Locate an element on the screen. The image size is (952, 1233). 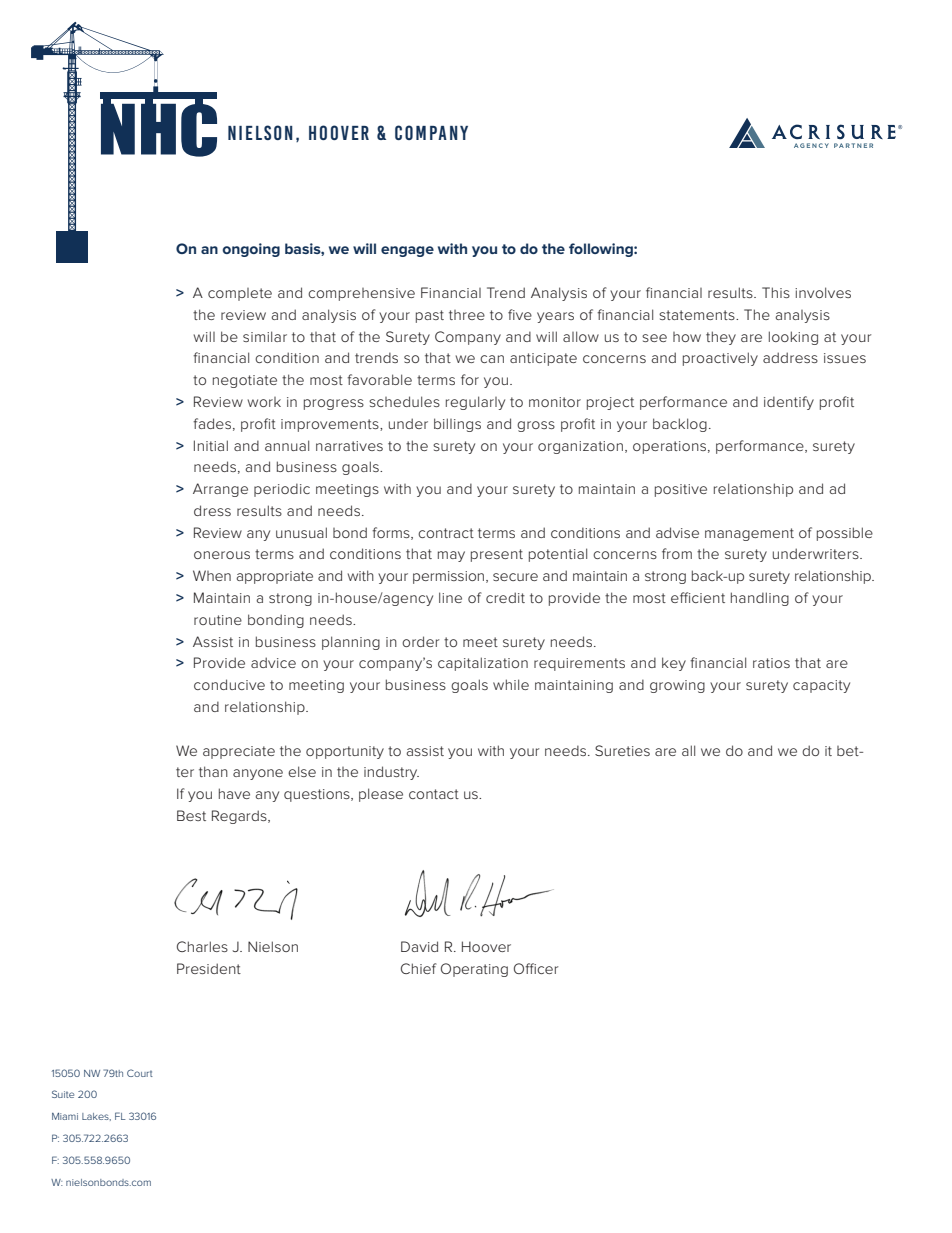
Arrange is located at coordinates (220, 490).
